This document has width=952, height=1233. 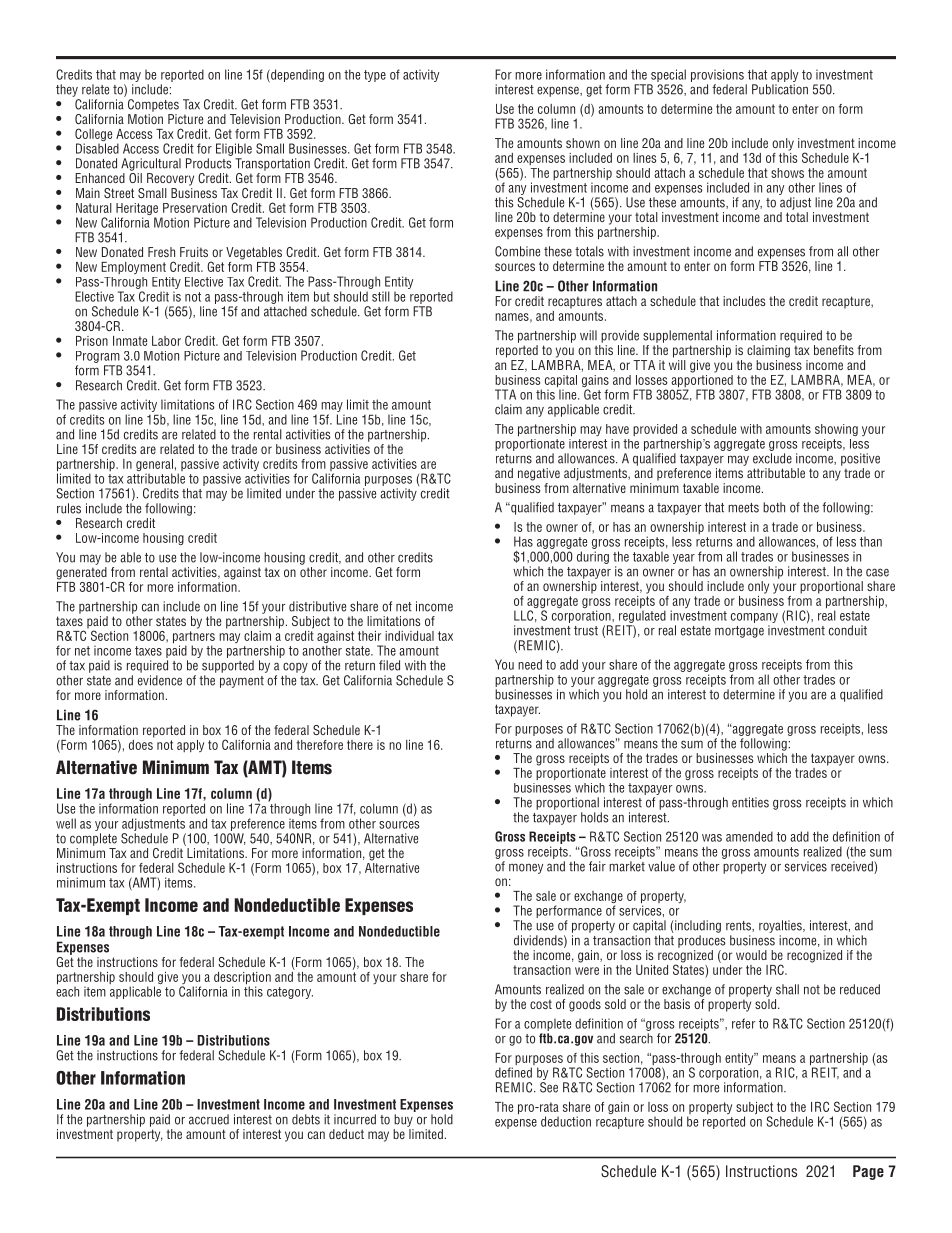 What do you see at coordinates (834, 350) in the document?
I see `benefits` at bounding box center [834, 350].
